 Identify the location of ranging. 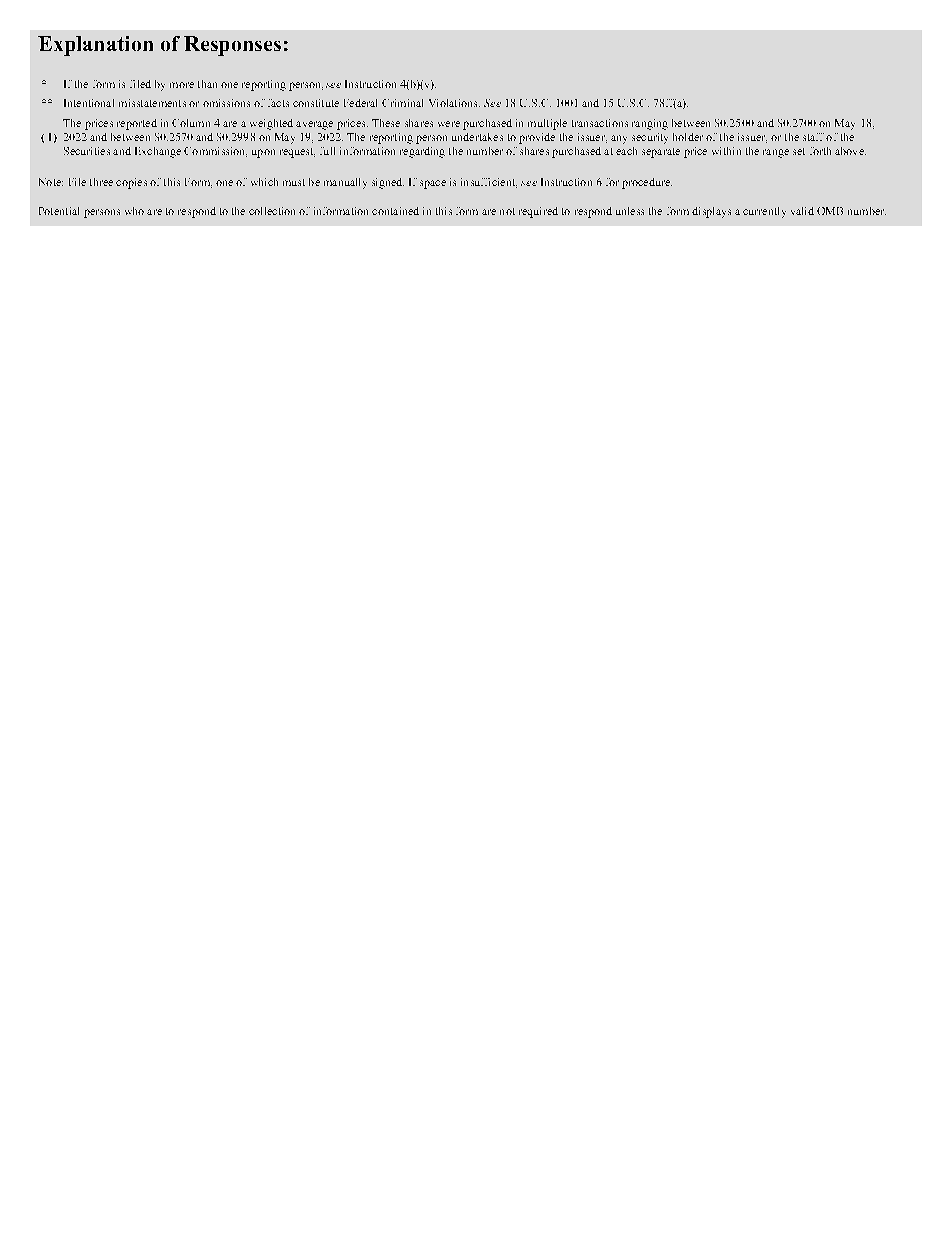
(650, 124).
